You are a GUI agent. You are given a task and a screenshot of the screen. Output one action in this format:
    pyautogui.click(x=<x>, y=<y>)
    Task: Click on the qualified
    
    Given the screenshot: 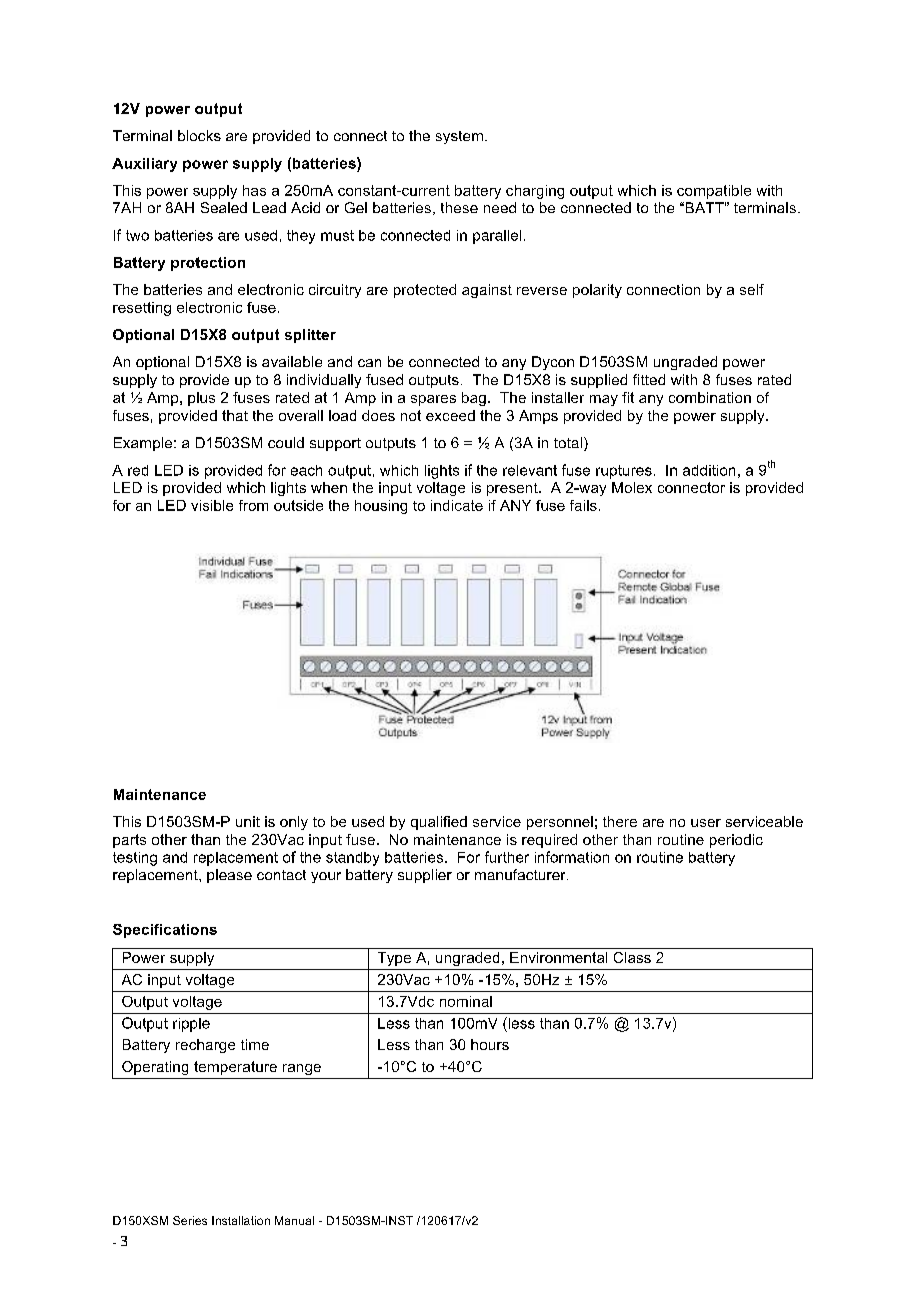 What is the action you would take?
    pyautogui.click(x=439, y=823)
